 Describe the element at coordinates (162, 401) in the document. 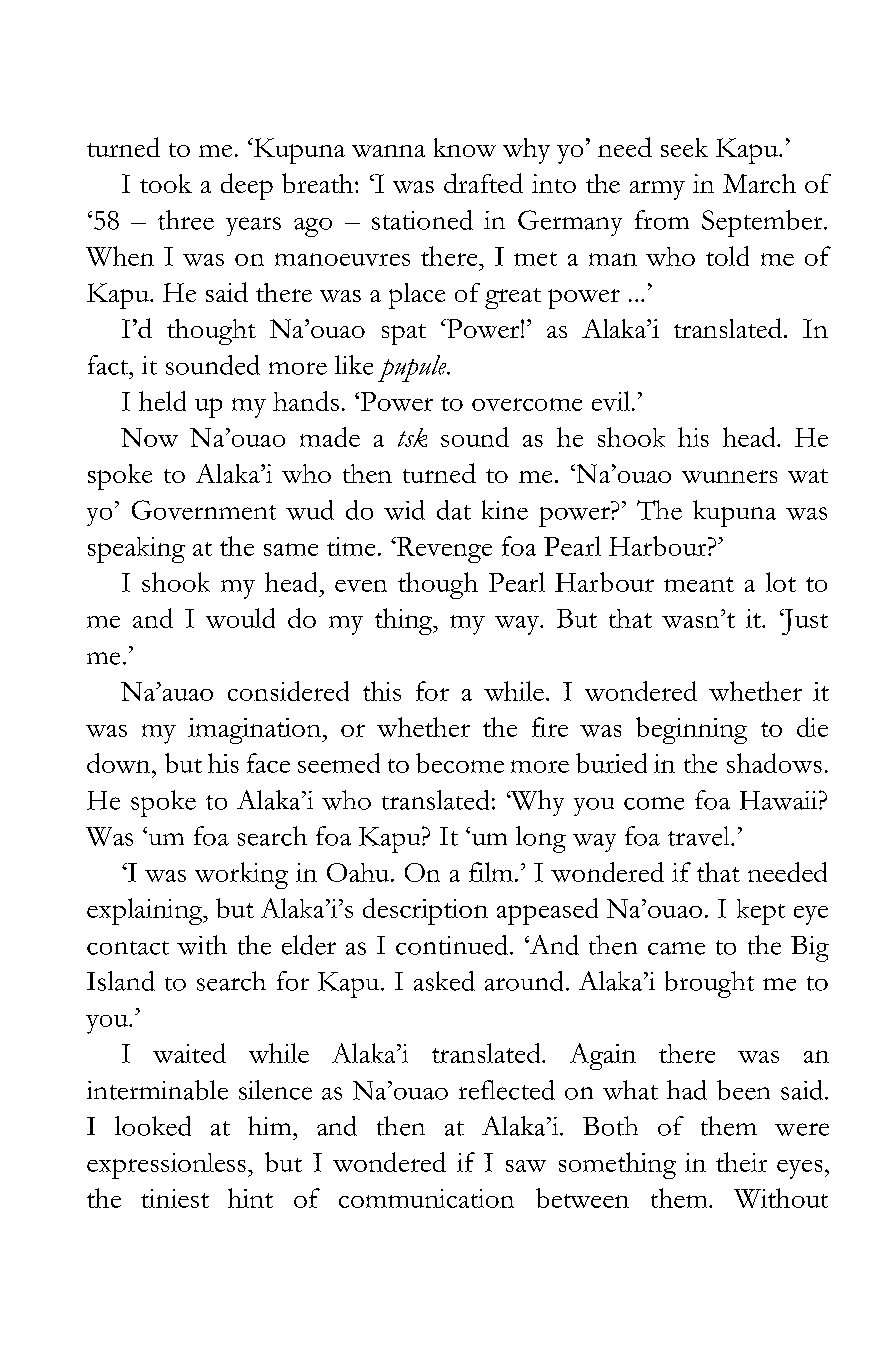

I see `held` at that location.
